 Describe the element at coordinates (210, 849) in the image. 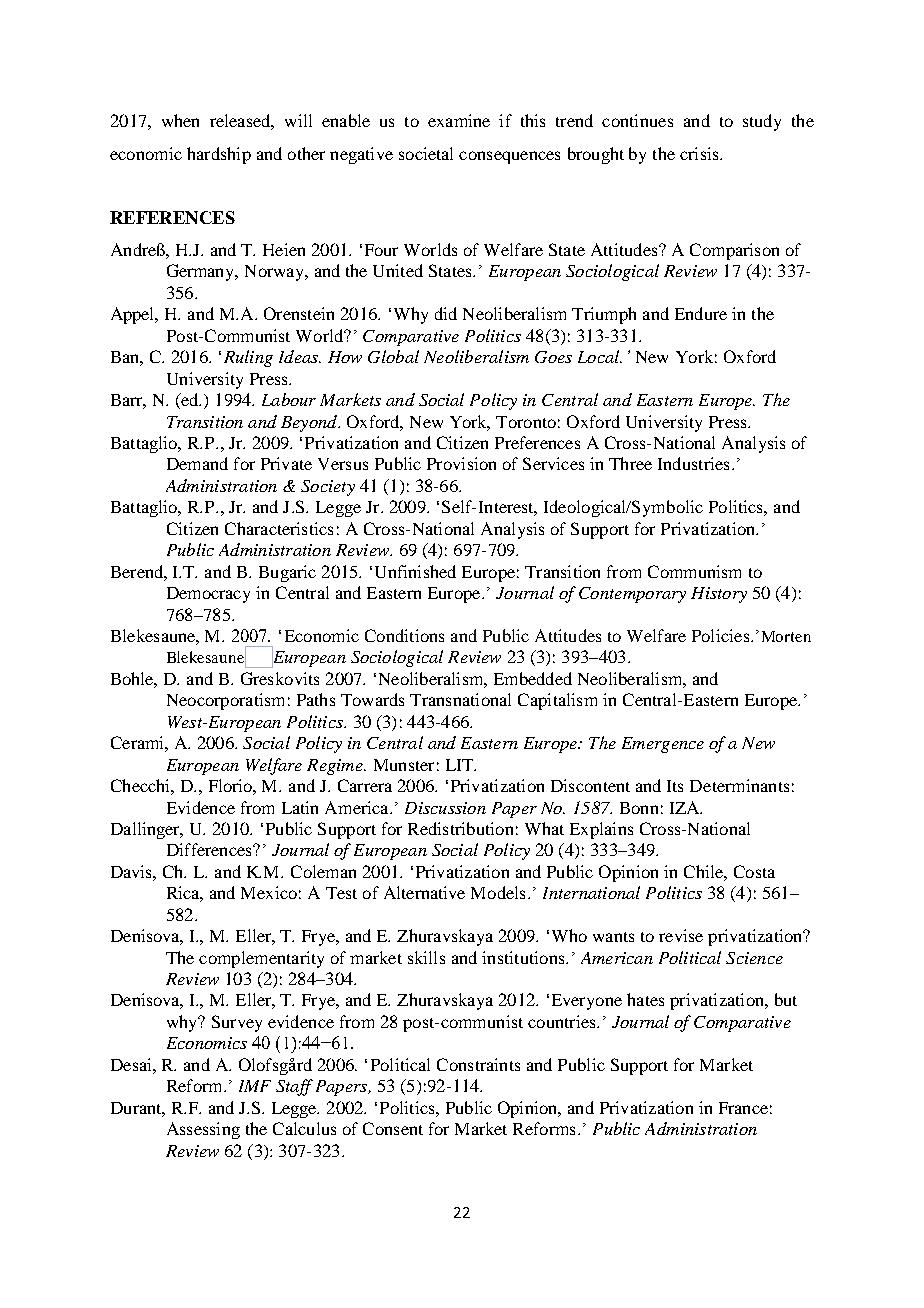

I see `Differences` at that location.
